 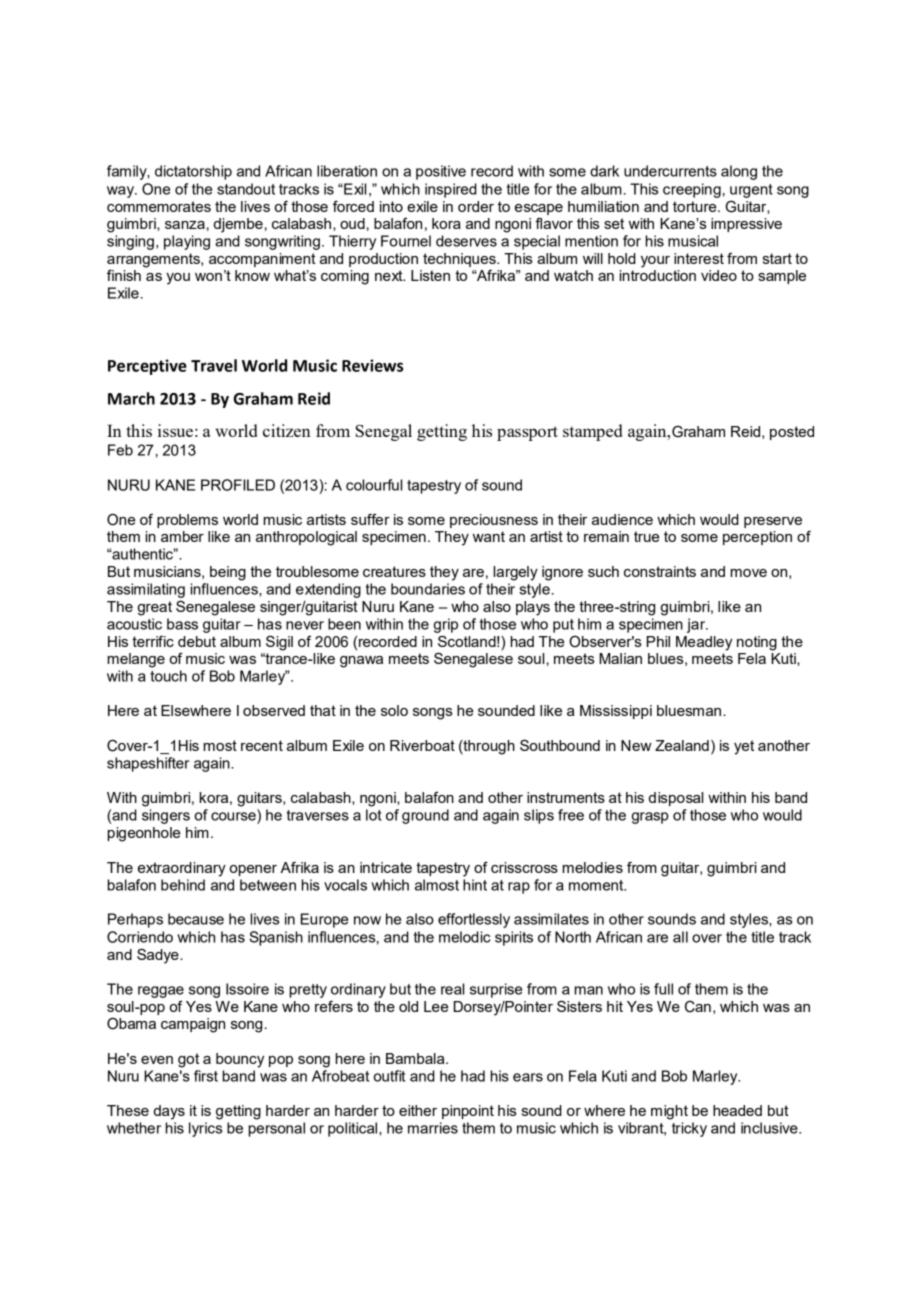 I want to click on behind, so click(x=183, y=885).
